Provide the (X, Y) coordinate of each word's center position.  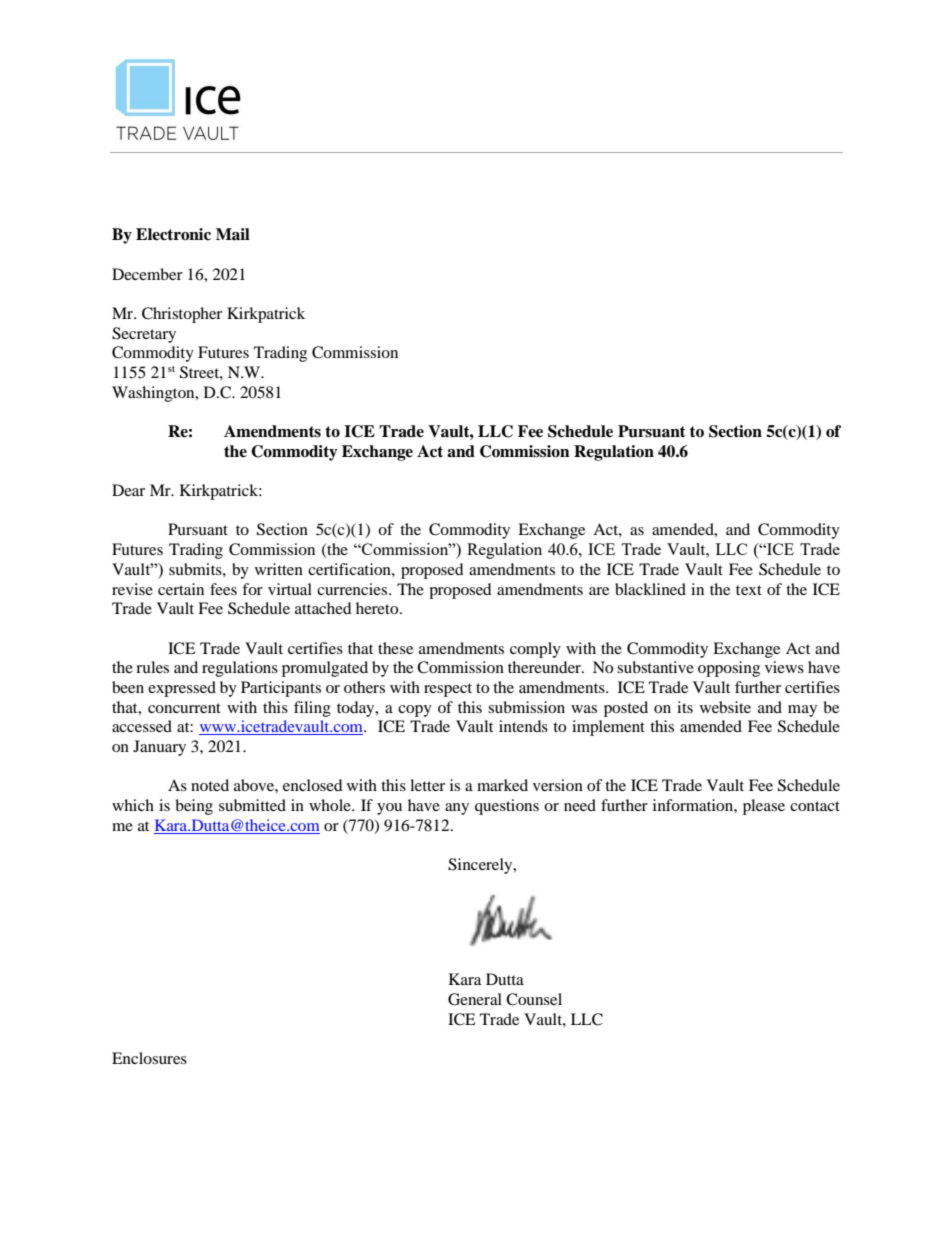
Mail (233, 234)
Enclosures (149, 1058)
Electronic (173, 234)
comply (535, 650)
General (475, 999)
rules (152, 667)
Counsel (534, 999)
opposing (729, 669)
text (749, 590)
